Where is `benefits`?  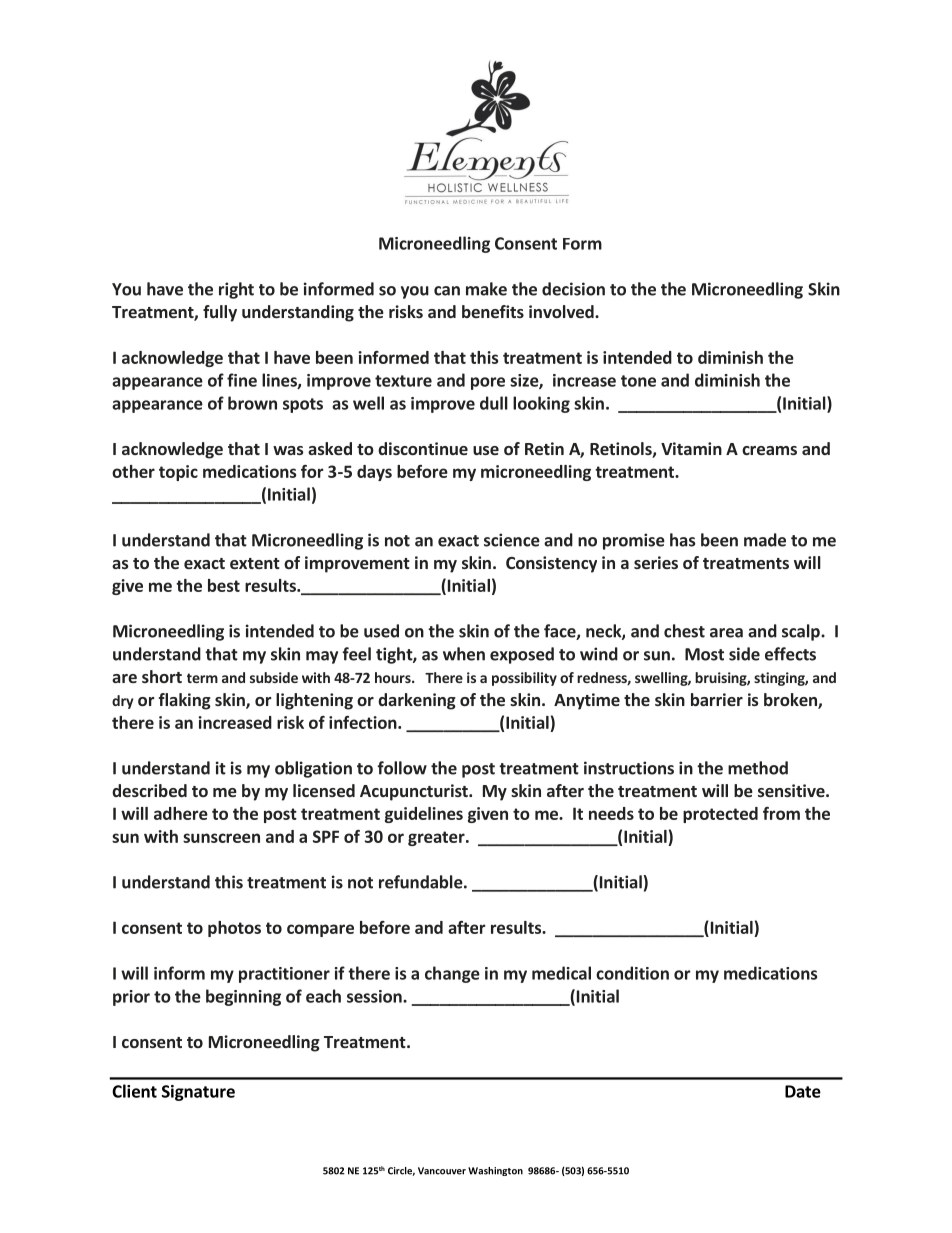 benefits is located at coordinates (493, 311).
